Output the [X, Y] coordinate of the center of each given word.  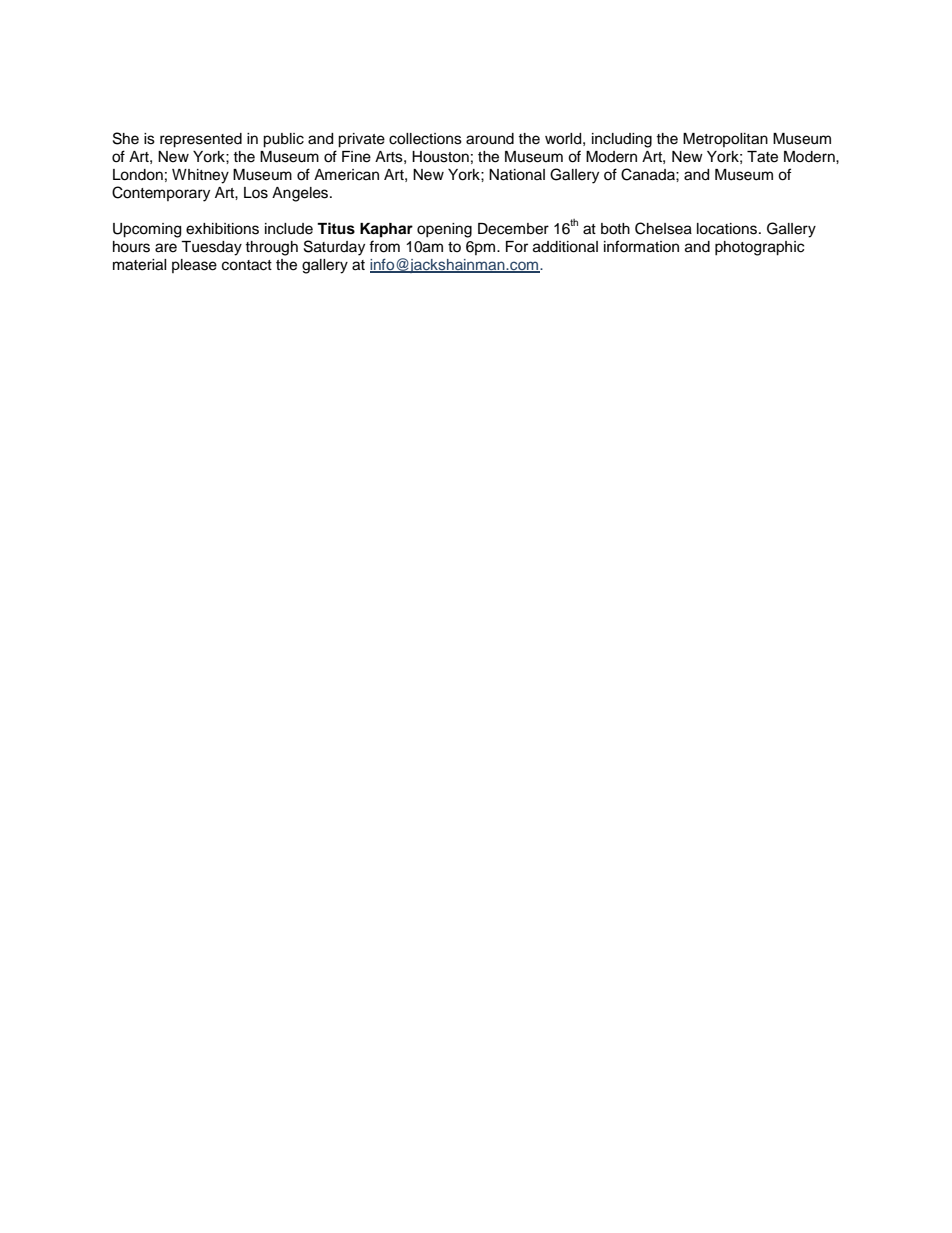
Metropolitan [725, 140]
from [384, 246]
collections [425, 139]
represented [201, 140]
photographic [759, 248]
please [194, 266]
